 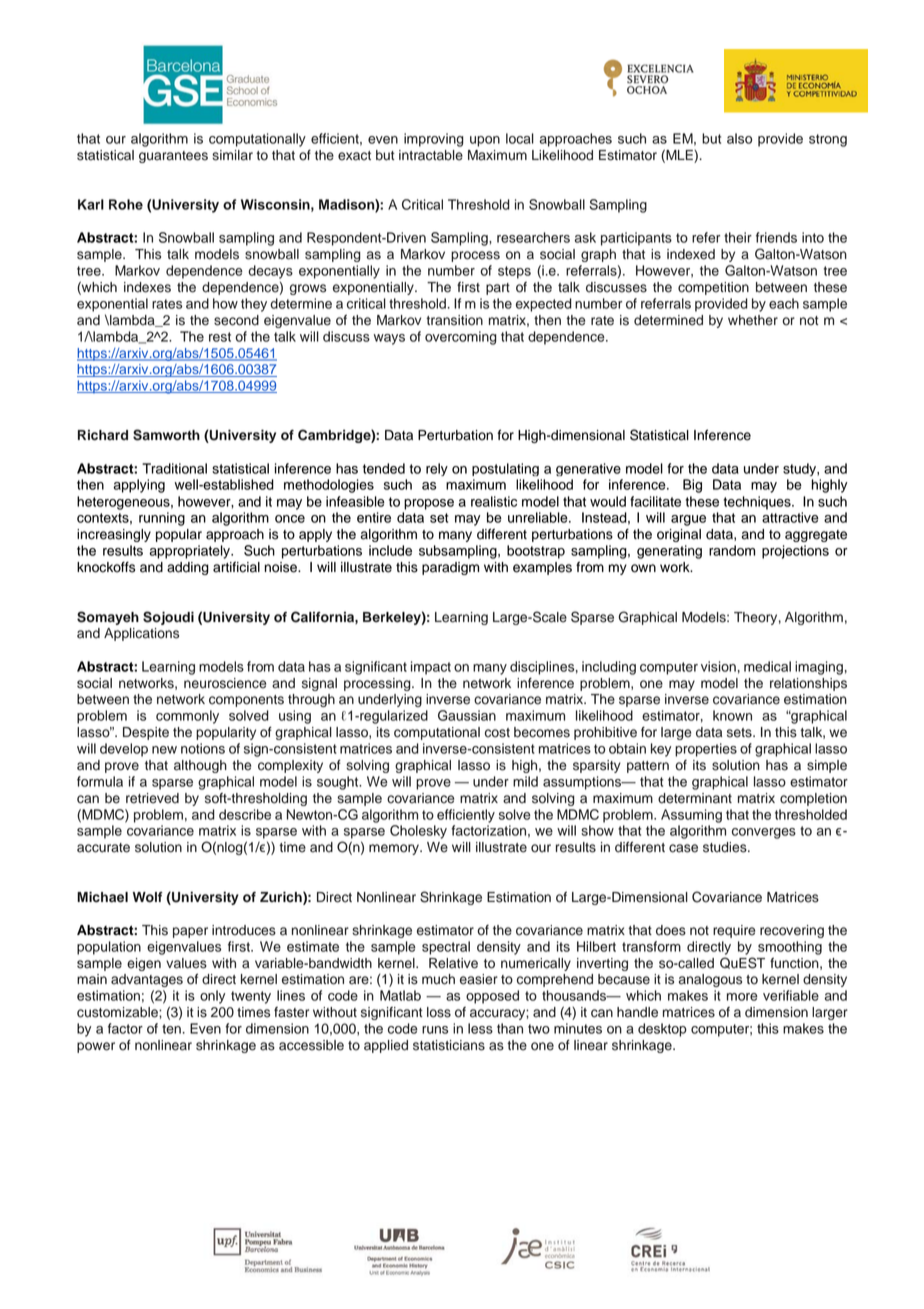 What do you see at coordinates (732, 550) in the screenshot?
I see `random` at bounding box center [732, 550].
